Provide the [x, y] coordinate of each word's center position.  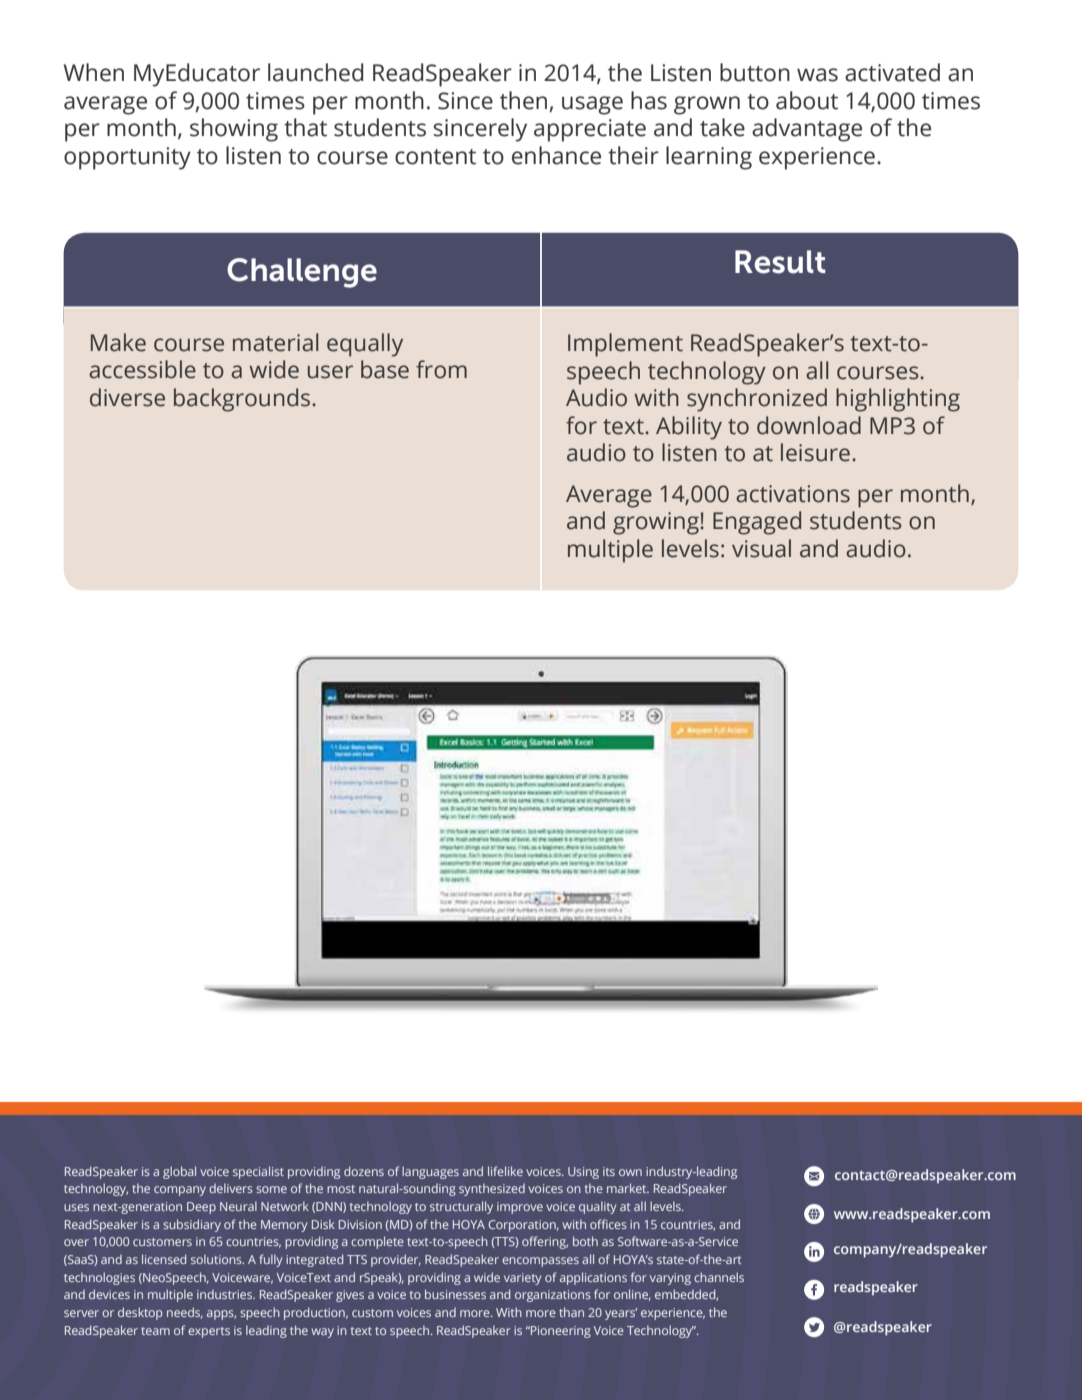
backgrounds [243, 400]
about [807, 100]
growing [657, 523]
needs [185, 1313]
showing [234, 130]
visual [761, 548]
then [523, 100]
